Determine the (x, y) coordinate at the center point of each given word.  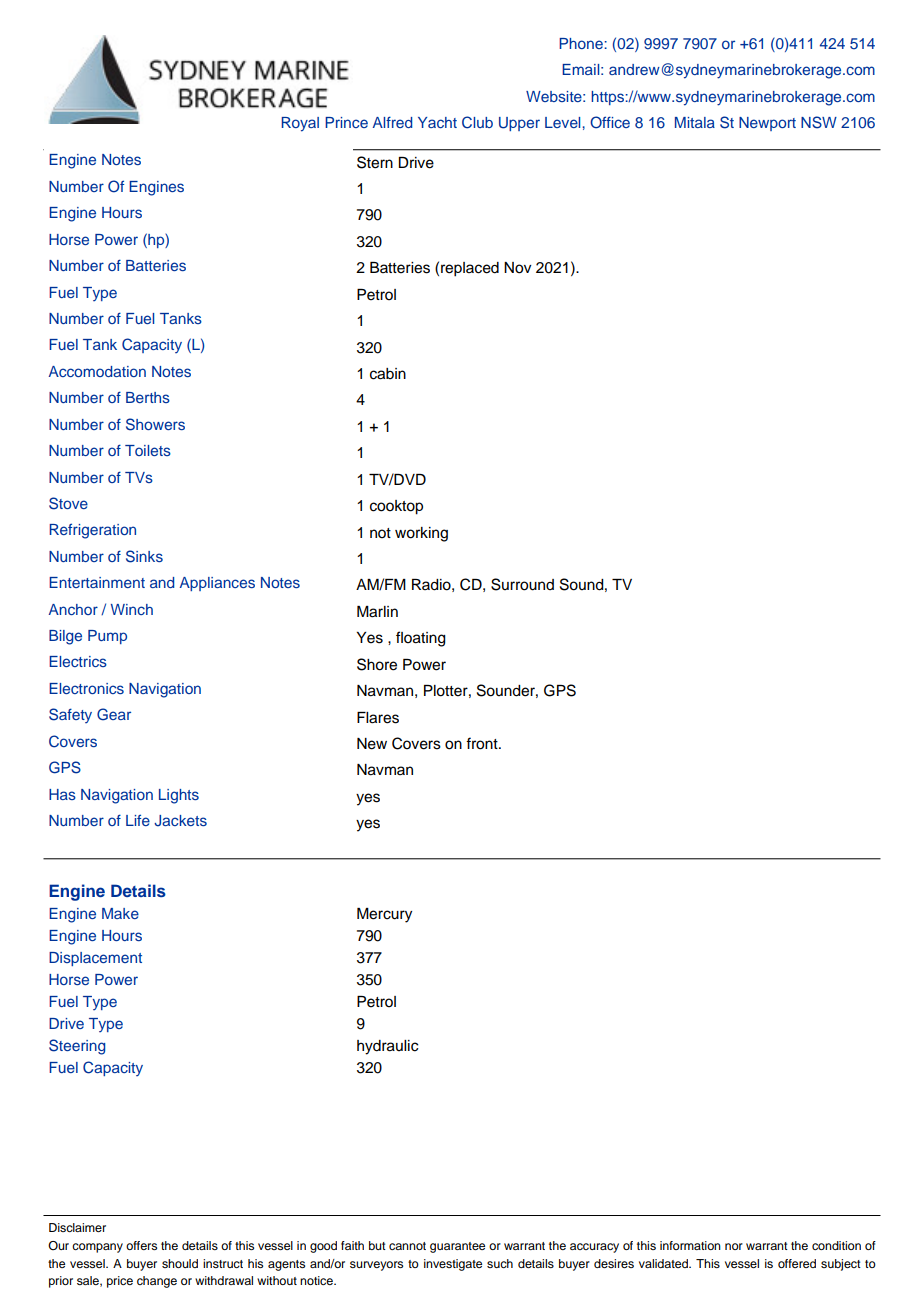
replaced (470, 269)
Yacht (437, 122)
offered (797, 1263)
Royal (300, 124)
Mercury (384, 915)
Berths (148, 397)
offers (141, 1245)
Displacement (95, 959)
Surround (522, 584)
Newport (767, 124)
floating (421, 639)
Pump (107, 637)
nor (734, 1246)
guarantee (457, 1247)
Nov (518, 268)
